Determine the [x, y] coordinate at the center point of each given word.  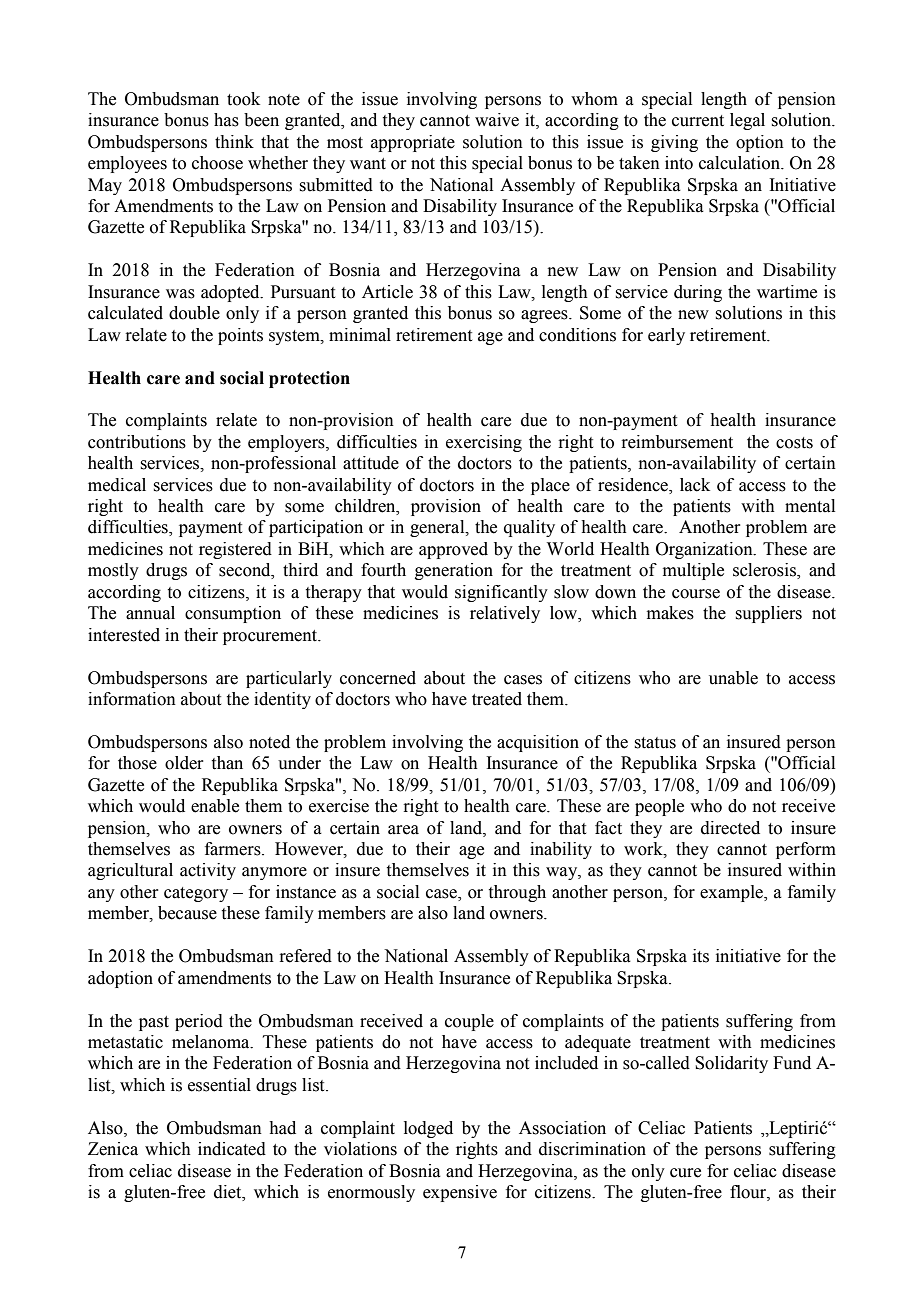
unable [733, 678]
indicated [232, 1149]
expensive [460, 1193]
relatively [505, 614]
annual [150, 613]
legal [747, 121]
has [226, 120]
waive [497, 120]
